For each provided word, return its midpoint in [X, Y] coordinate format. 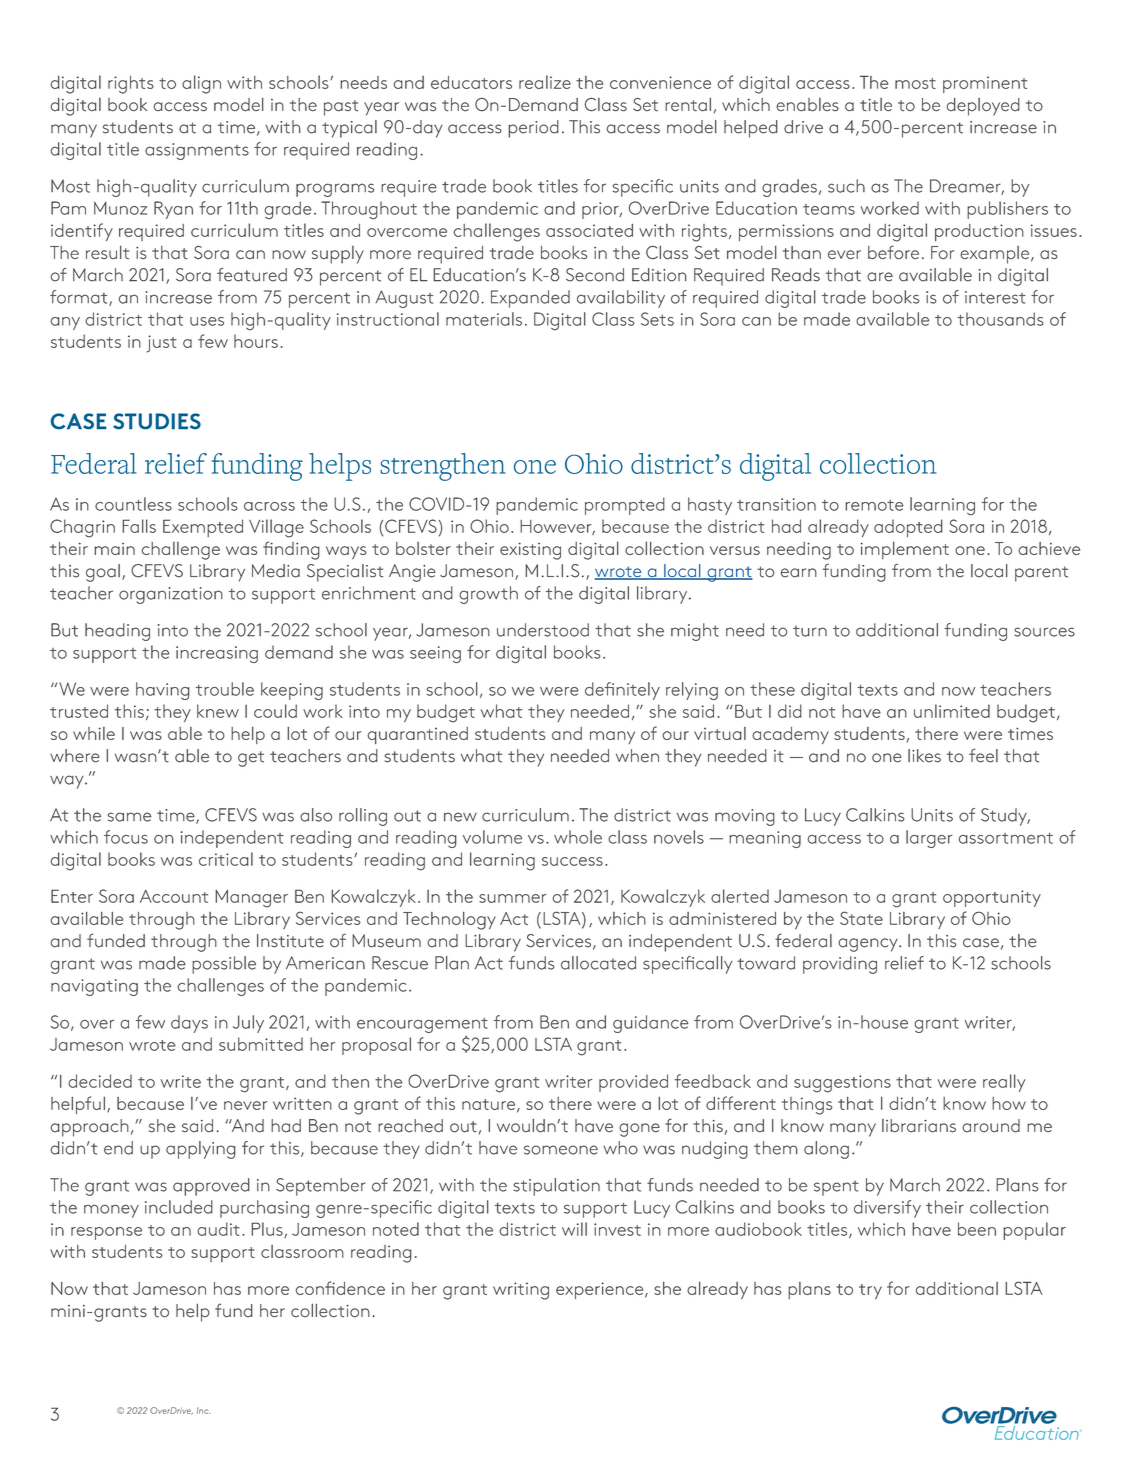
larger [929, 839]
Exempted [203, 528]
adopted [908, 528]
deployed [983, 107]
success [572, 861]
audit [218, 1229]
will [574, 1229]
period [533, 129]
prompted [625, 506]
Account [174, 896]
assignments [197, 151]
